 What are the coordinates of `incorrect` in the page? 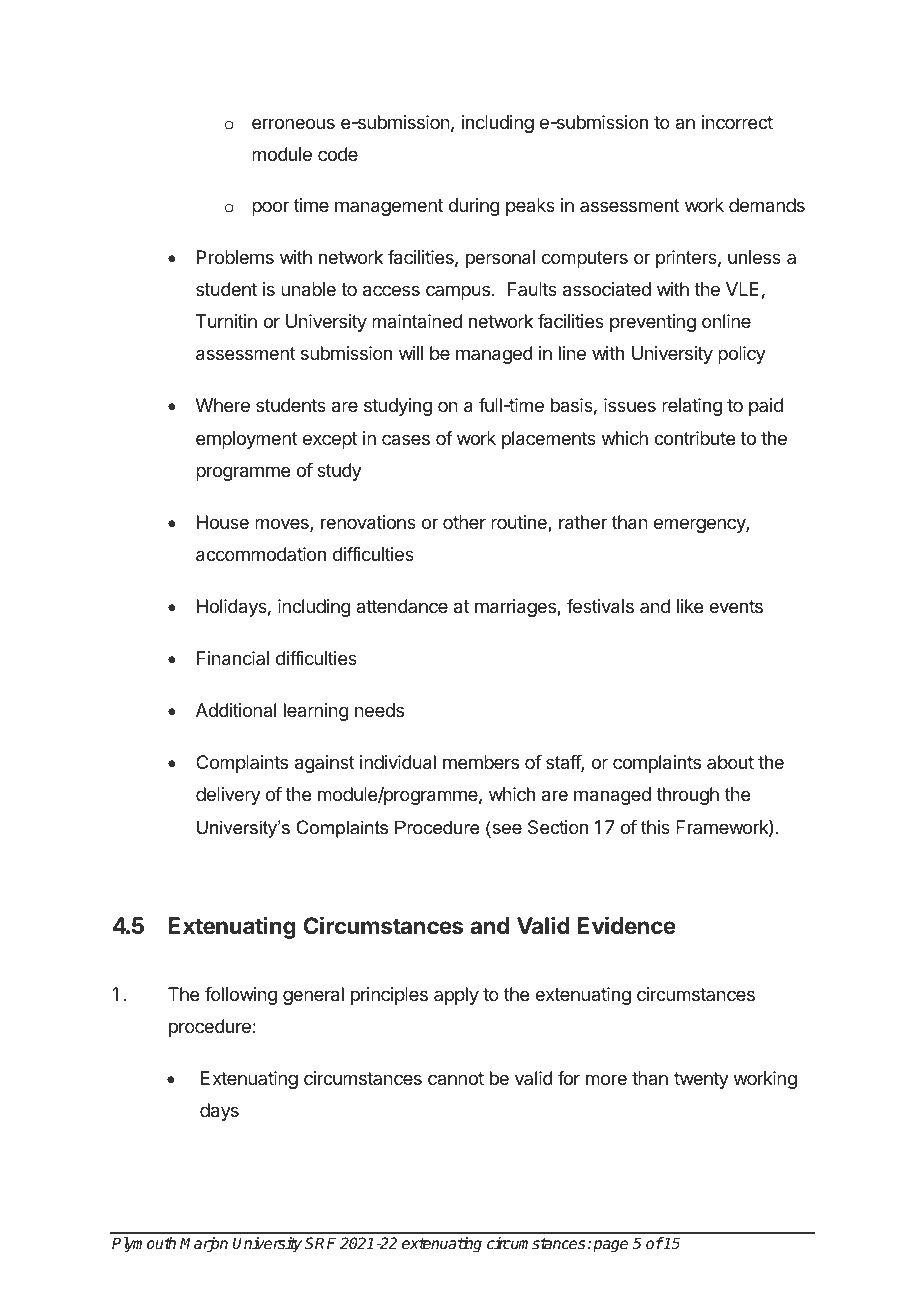 It's located at (737, 122).
